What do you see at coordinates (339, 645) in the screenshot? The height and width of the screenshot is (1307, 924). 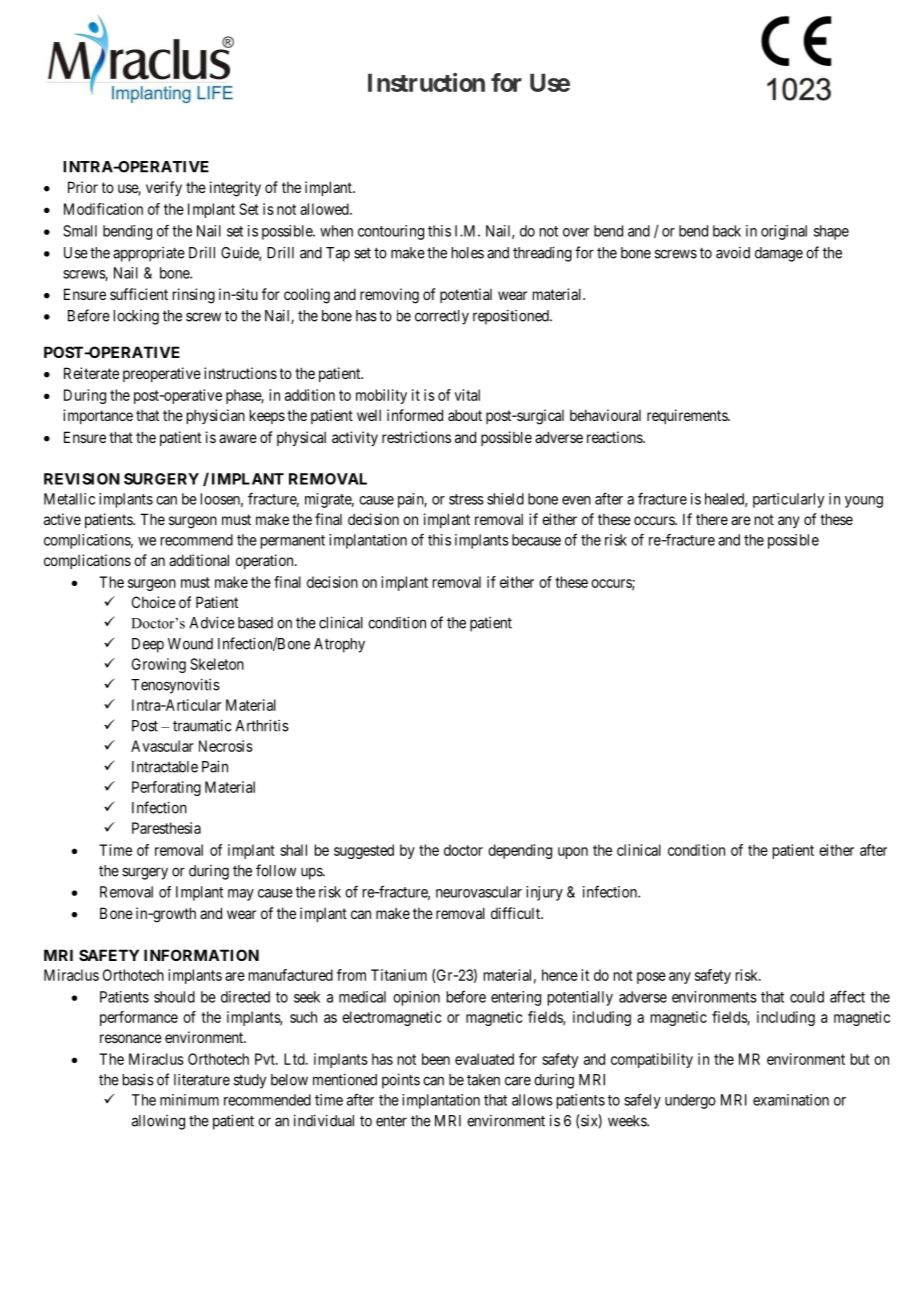 I see `Atrophy` at bounding box center [339, 645].
